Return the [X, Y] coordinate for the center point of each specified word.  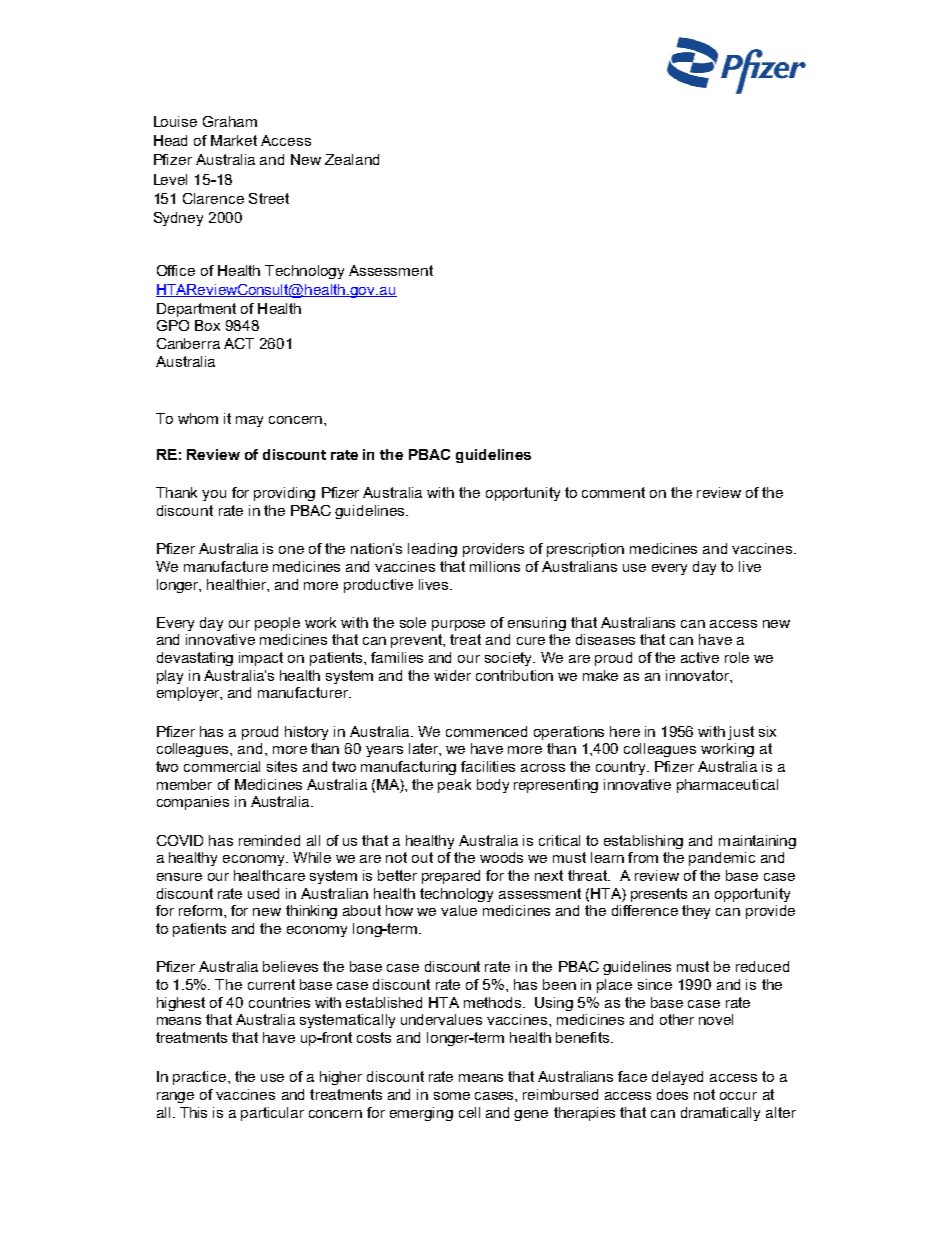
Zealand [352, 159]
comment [613, 492]
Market [234, 140]
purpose [458, 625]
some [452, 1096]
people [277, 624]
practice [201, 1078]
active [700, 657]
